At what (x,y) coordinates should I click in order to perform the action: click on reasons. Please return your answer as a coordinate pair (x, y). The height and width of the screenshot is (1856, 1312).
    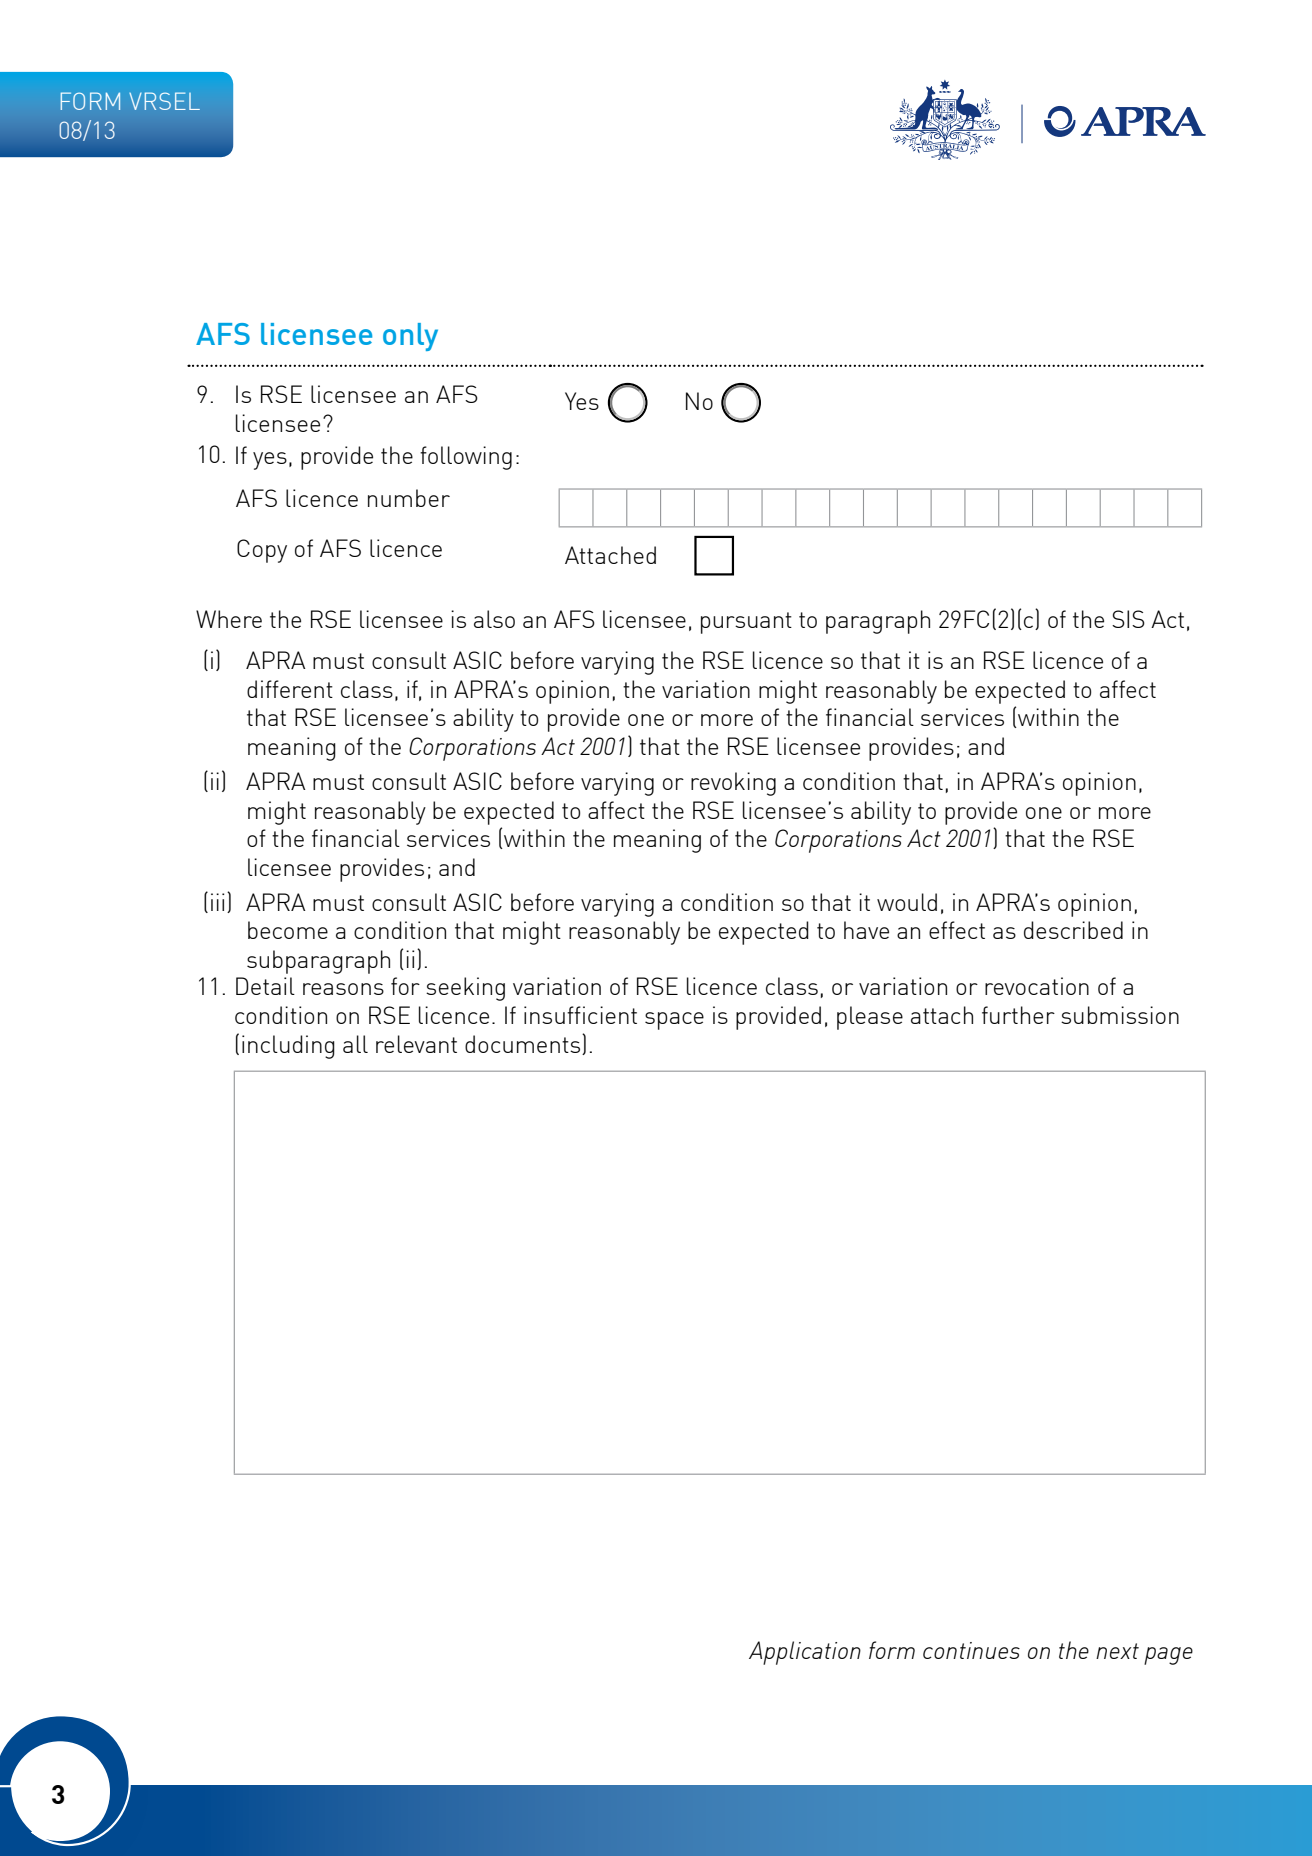
    Looking at the image, I should click on (343, 989).
